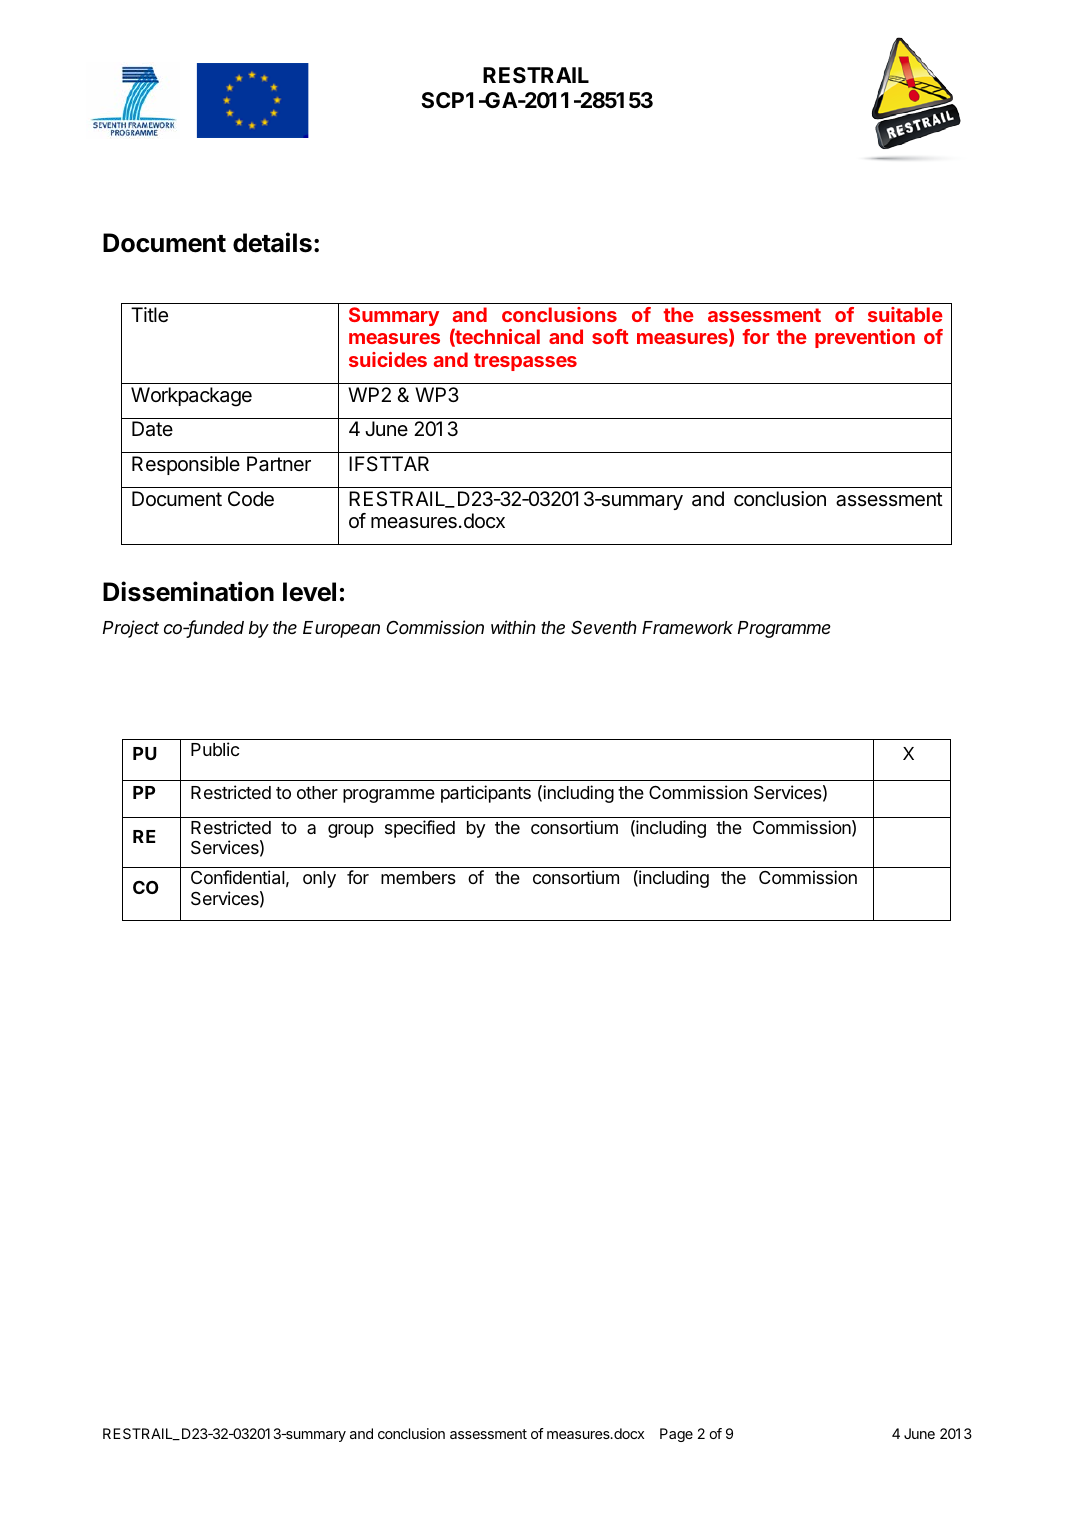  What do you see at coordinates (418, 877) in the image?
I see `members` at bounding box center [418, 877].
